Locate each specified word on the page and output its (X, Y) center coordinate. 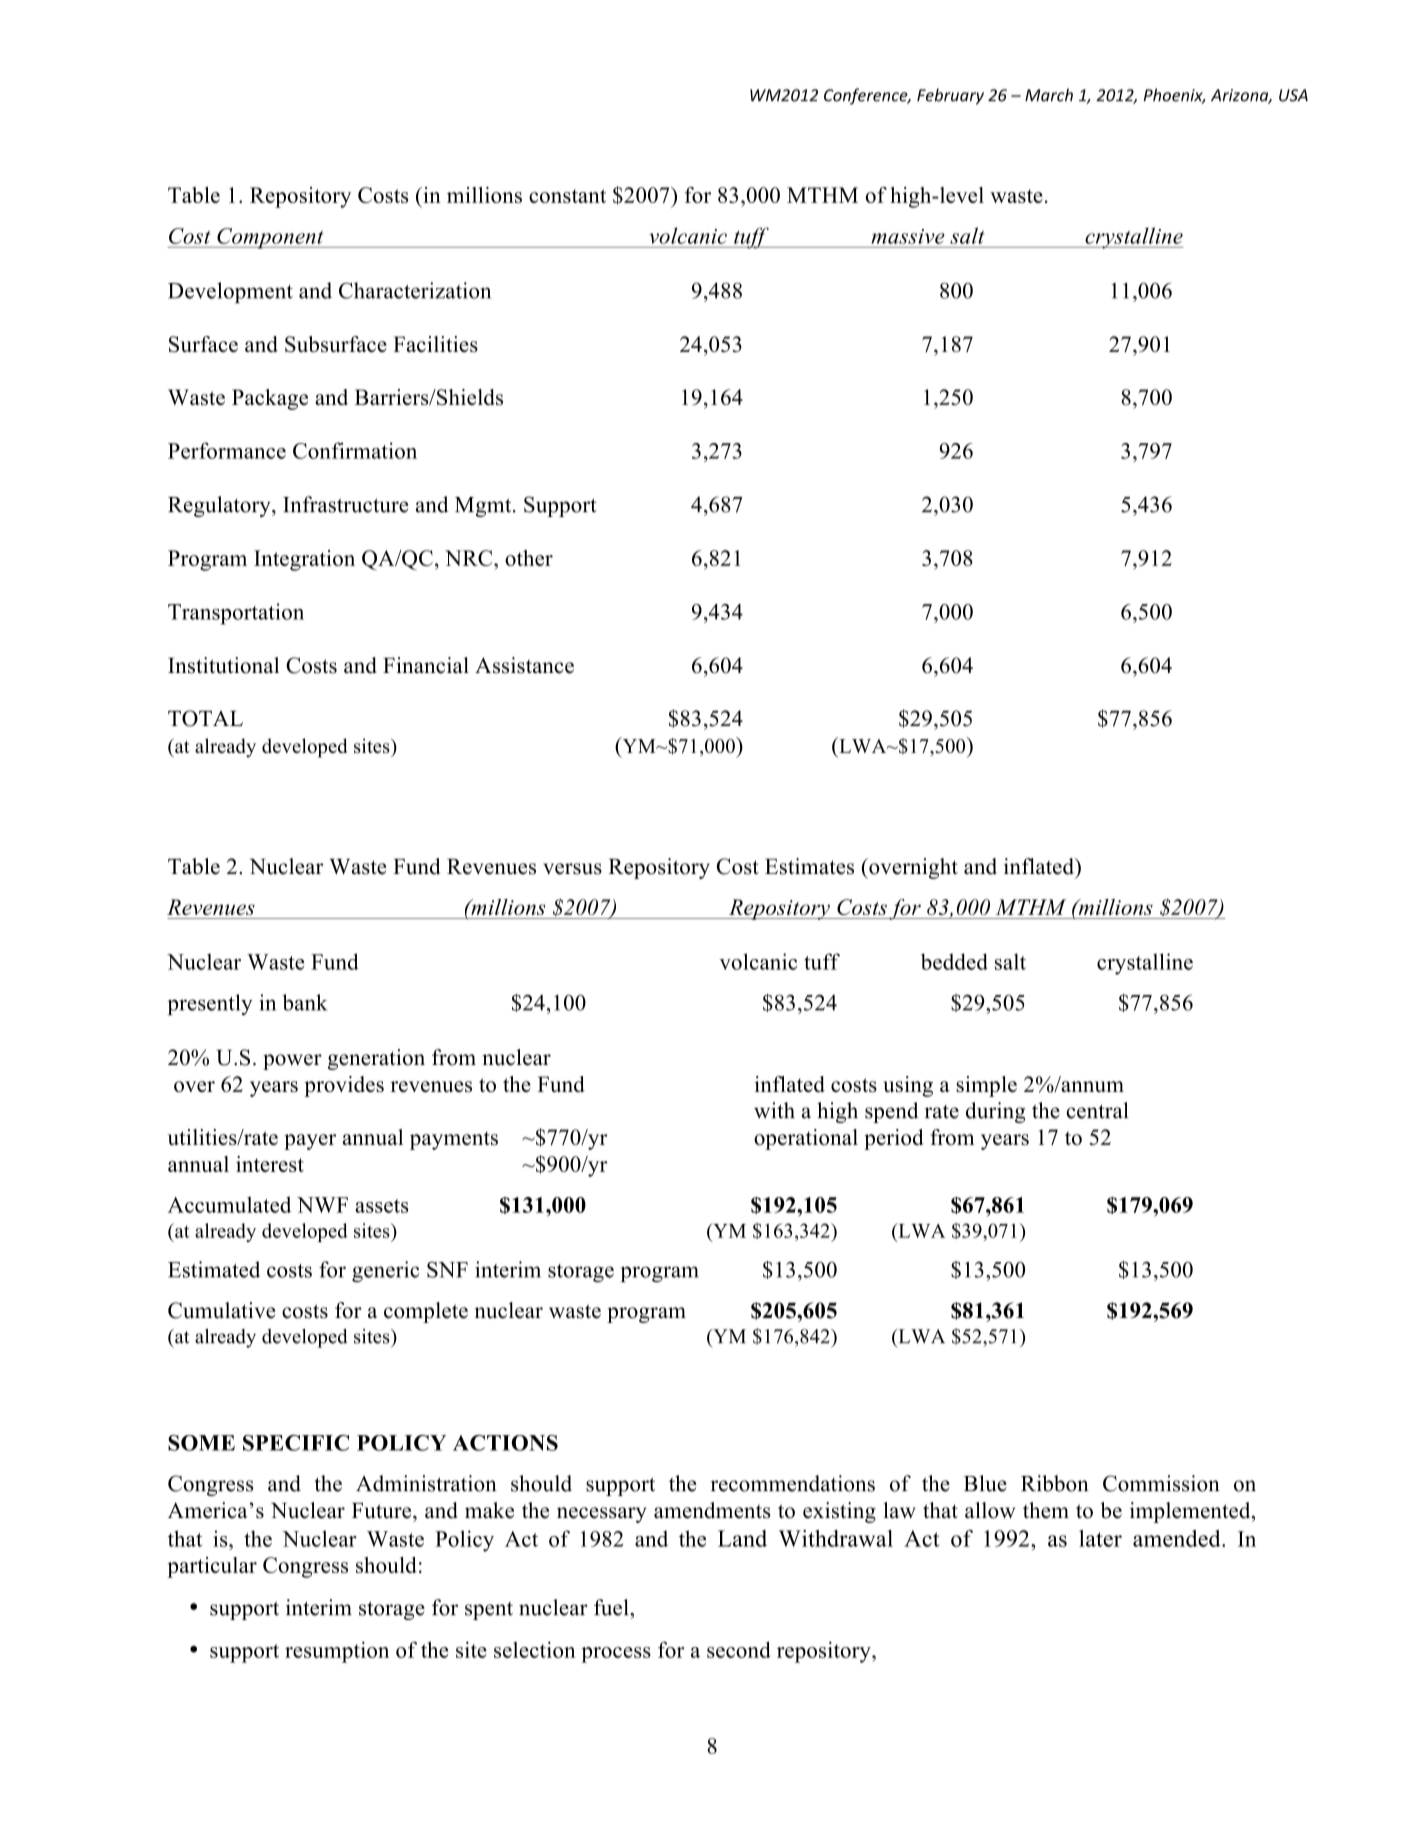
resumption (337, 1652)
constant (567, 196)
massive (908, 236)
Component (270, 238)
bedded (954, 961)
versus (572, 869)
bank (304, 1002)
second (739, 1649)
